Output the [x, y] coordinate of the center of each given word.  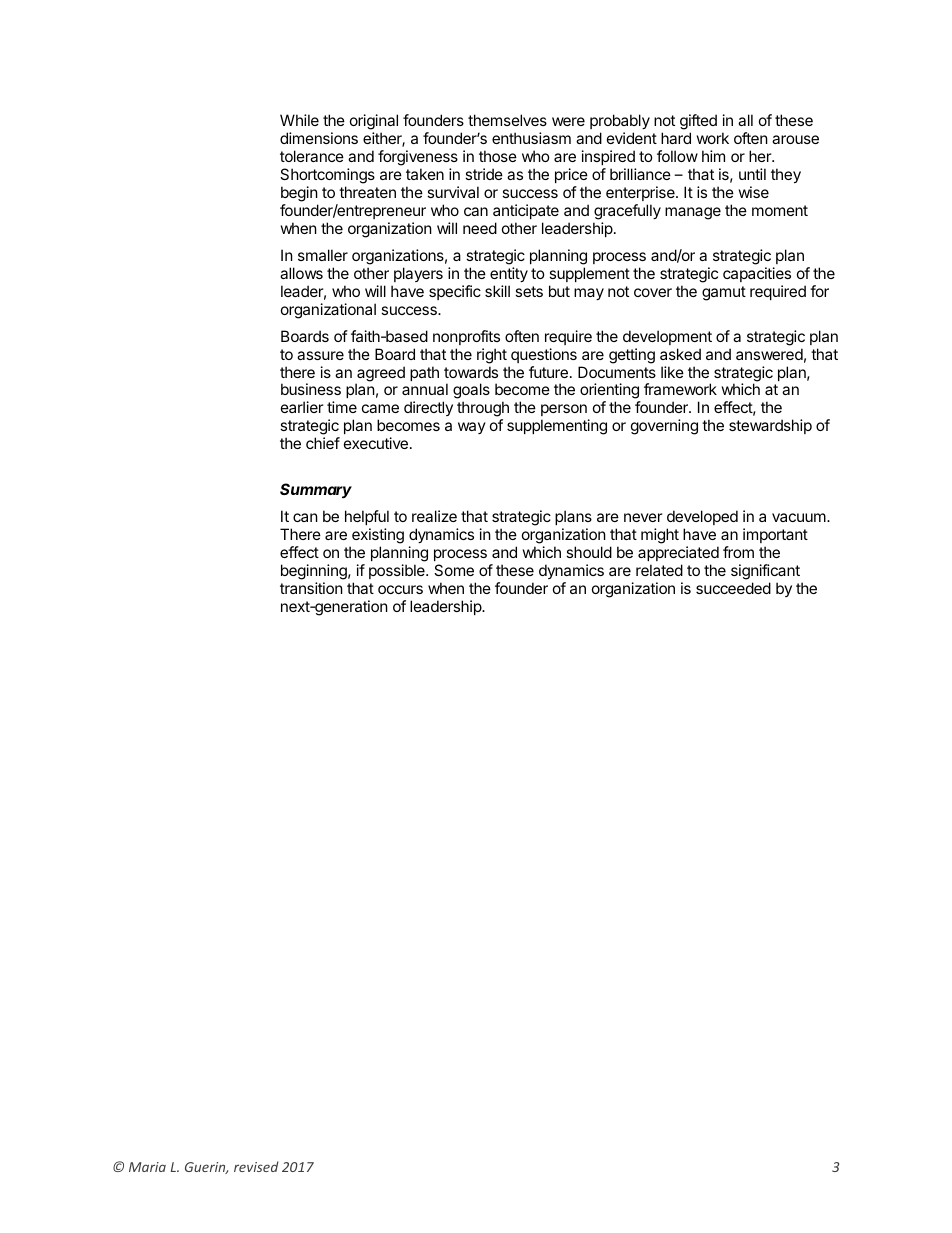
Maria [147, 1167]
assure [320, 355]
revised [256, 1166]
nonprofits [466, 337]
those [498, 156]
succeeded [733, 588]
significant [765, 572]
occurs [400, 589]
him [713, 156]
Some [454, 570]
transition [311, 588]
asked [680, 354]
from [738, 552]
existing [377, 537]
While [299, 120]
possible [398, 571]
